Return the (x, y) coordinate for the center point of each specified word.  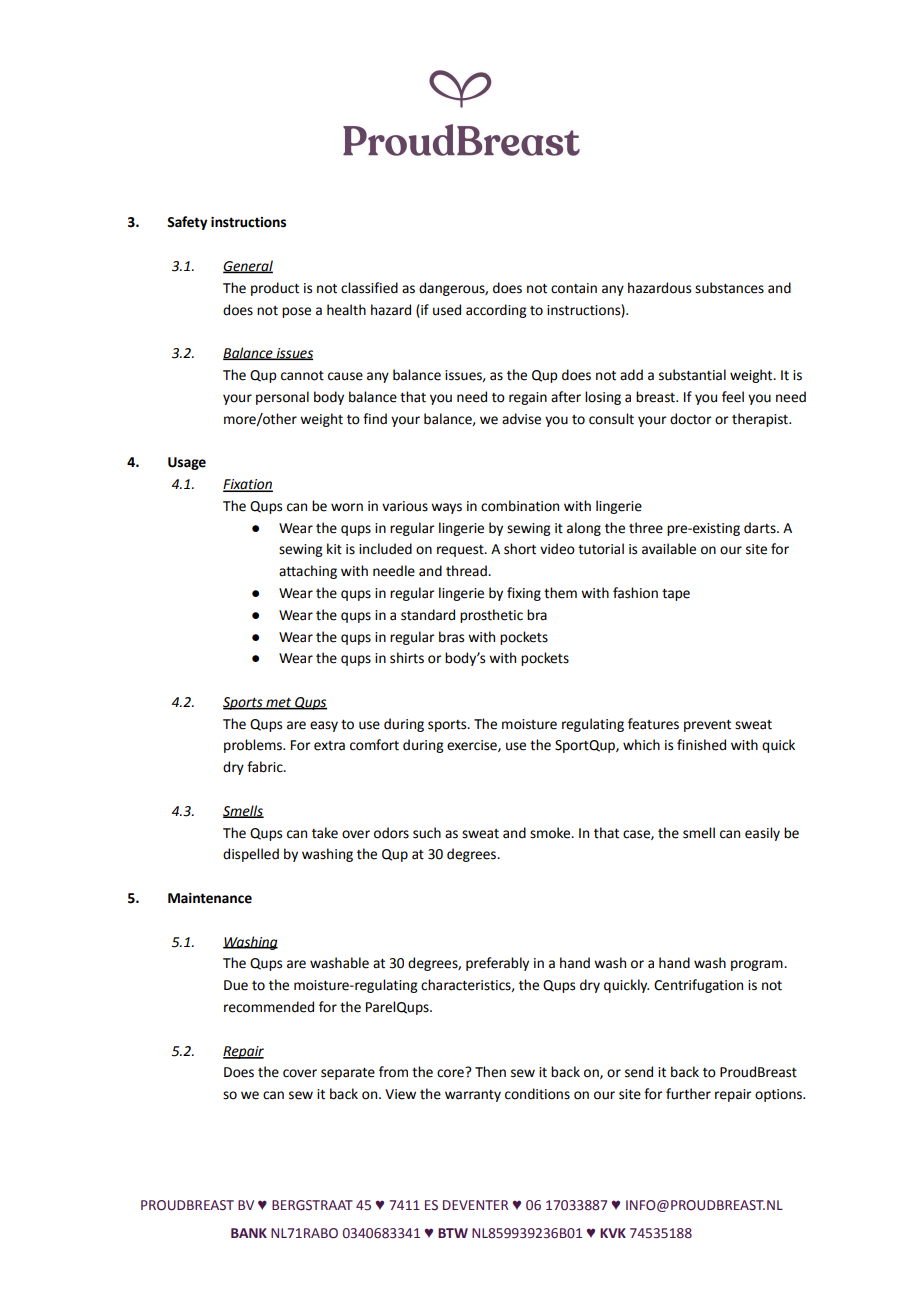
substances (729, 288)
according (496, 311)
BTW (453, 1233)
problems (254, 746)
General (248, 267)
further (688, 1094)
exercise (473, 746)
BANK (249, 1233)
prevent (707, 726)
